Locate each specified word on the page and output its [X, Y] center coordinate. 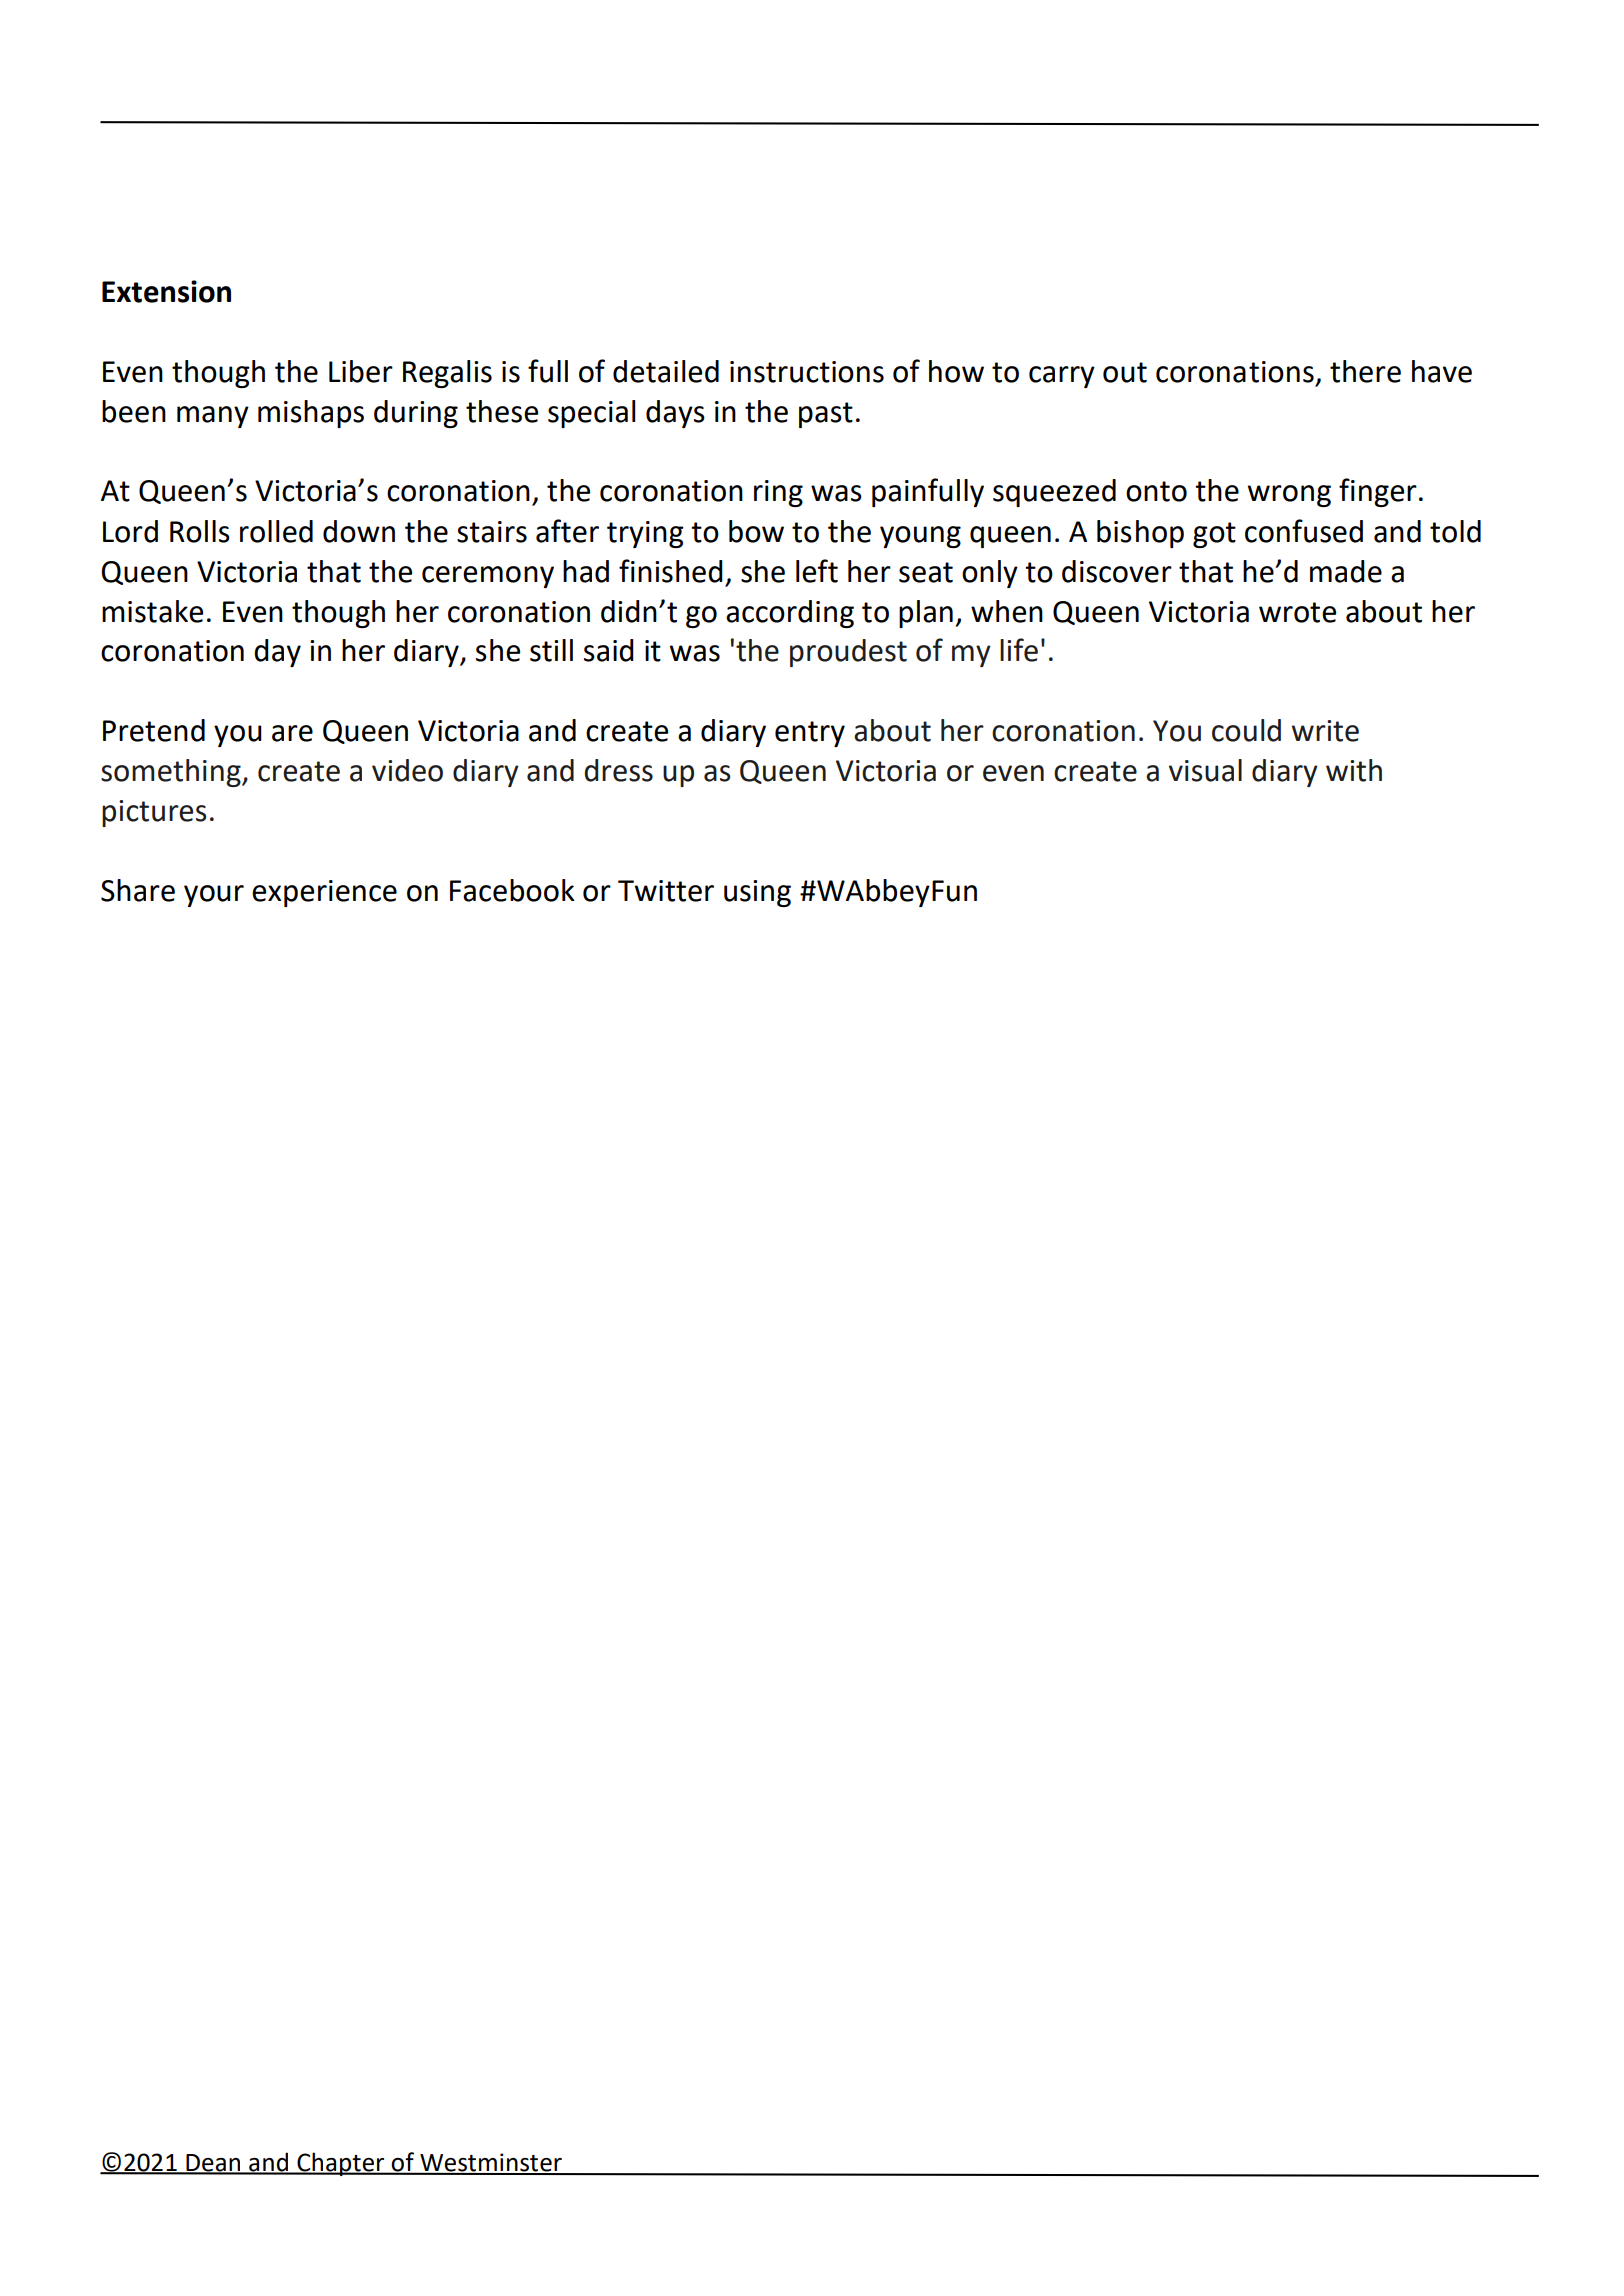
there [1365, 371]
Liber [361, 371]
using [757, 893]
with [1354, 770]
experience [324, 893]
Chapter [341, 2164]
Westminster [491, 2163]
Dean [213, 2164]
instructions [807, 372]
